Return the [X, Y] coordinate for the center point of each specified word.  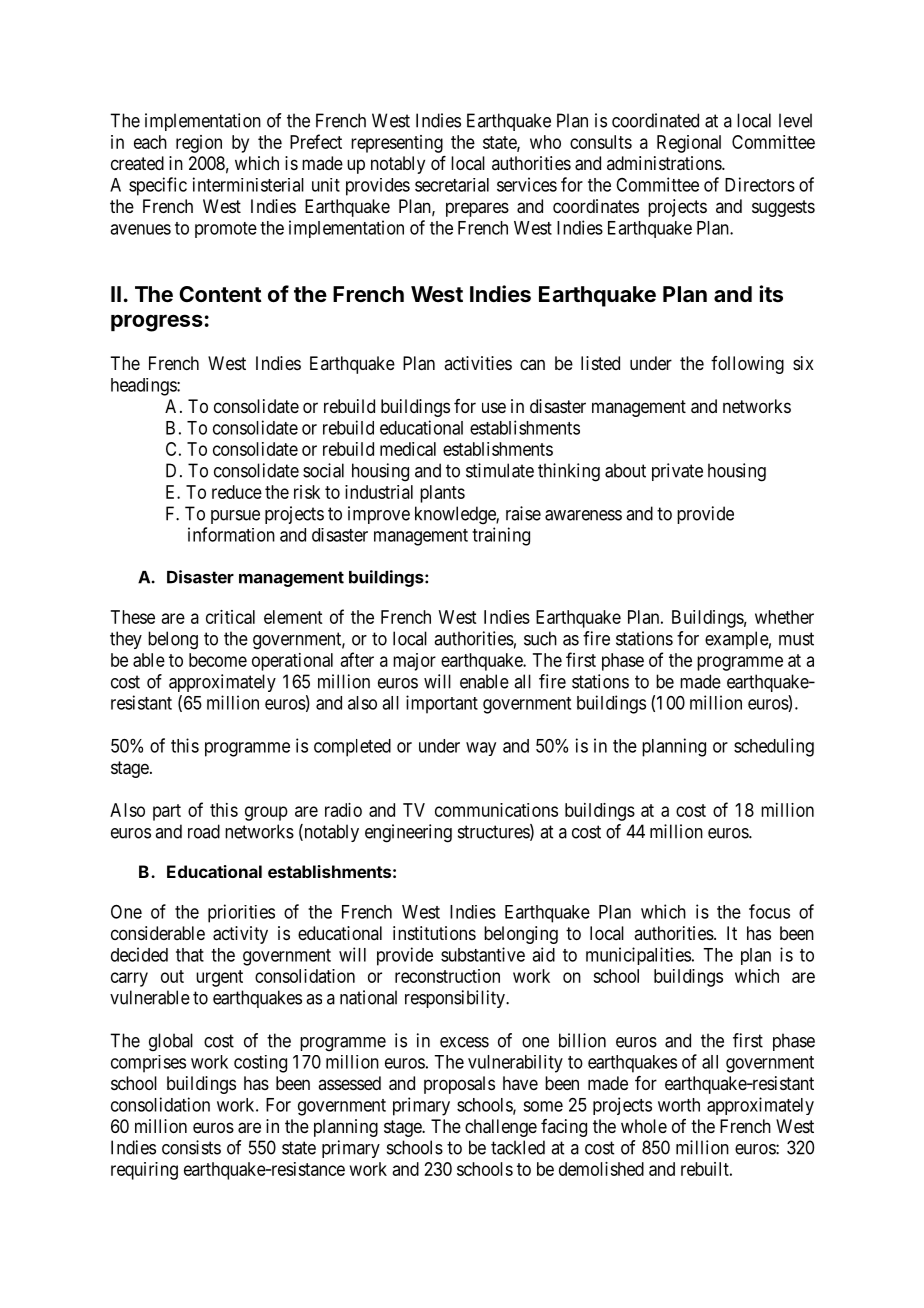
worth [679, 1105]
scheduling [774, 747]
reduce [237, 492]
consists [191, 1147]
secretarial [452, 185]
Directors [760, 184]
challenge [501, 1128]
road [204, 831]
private [677, 472]
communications [496, 810]
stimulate [500, 470]
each [150, 142]
